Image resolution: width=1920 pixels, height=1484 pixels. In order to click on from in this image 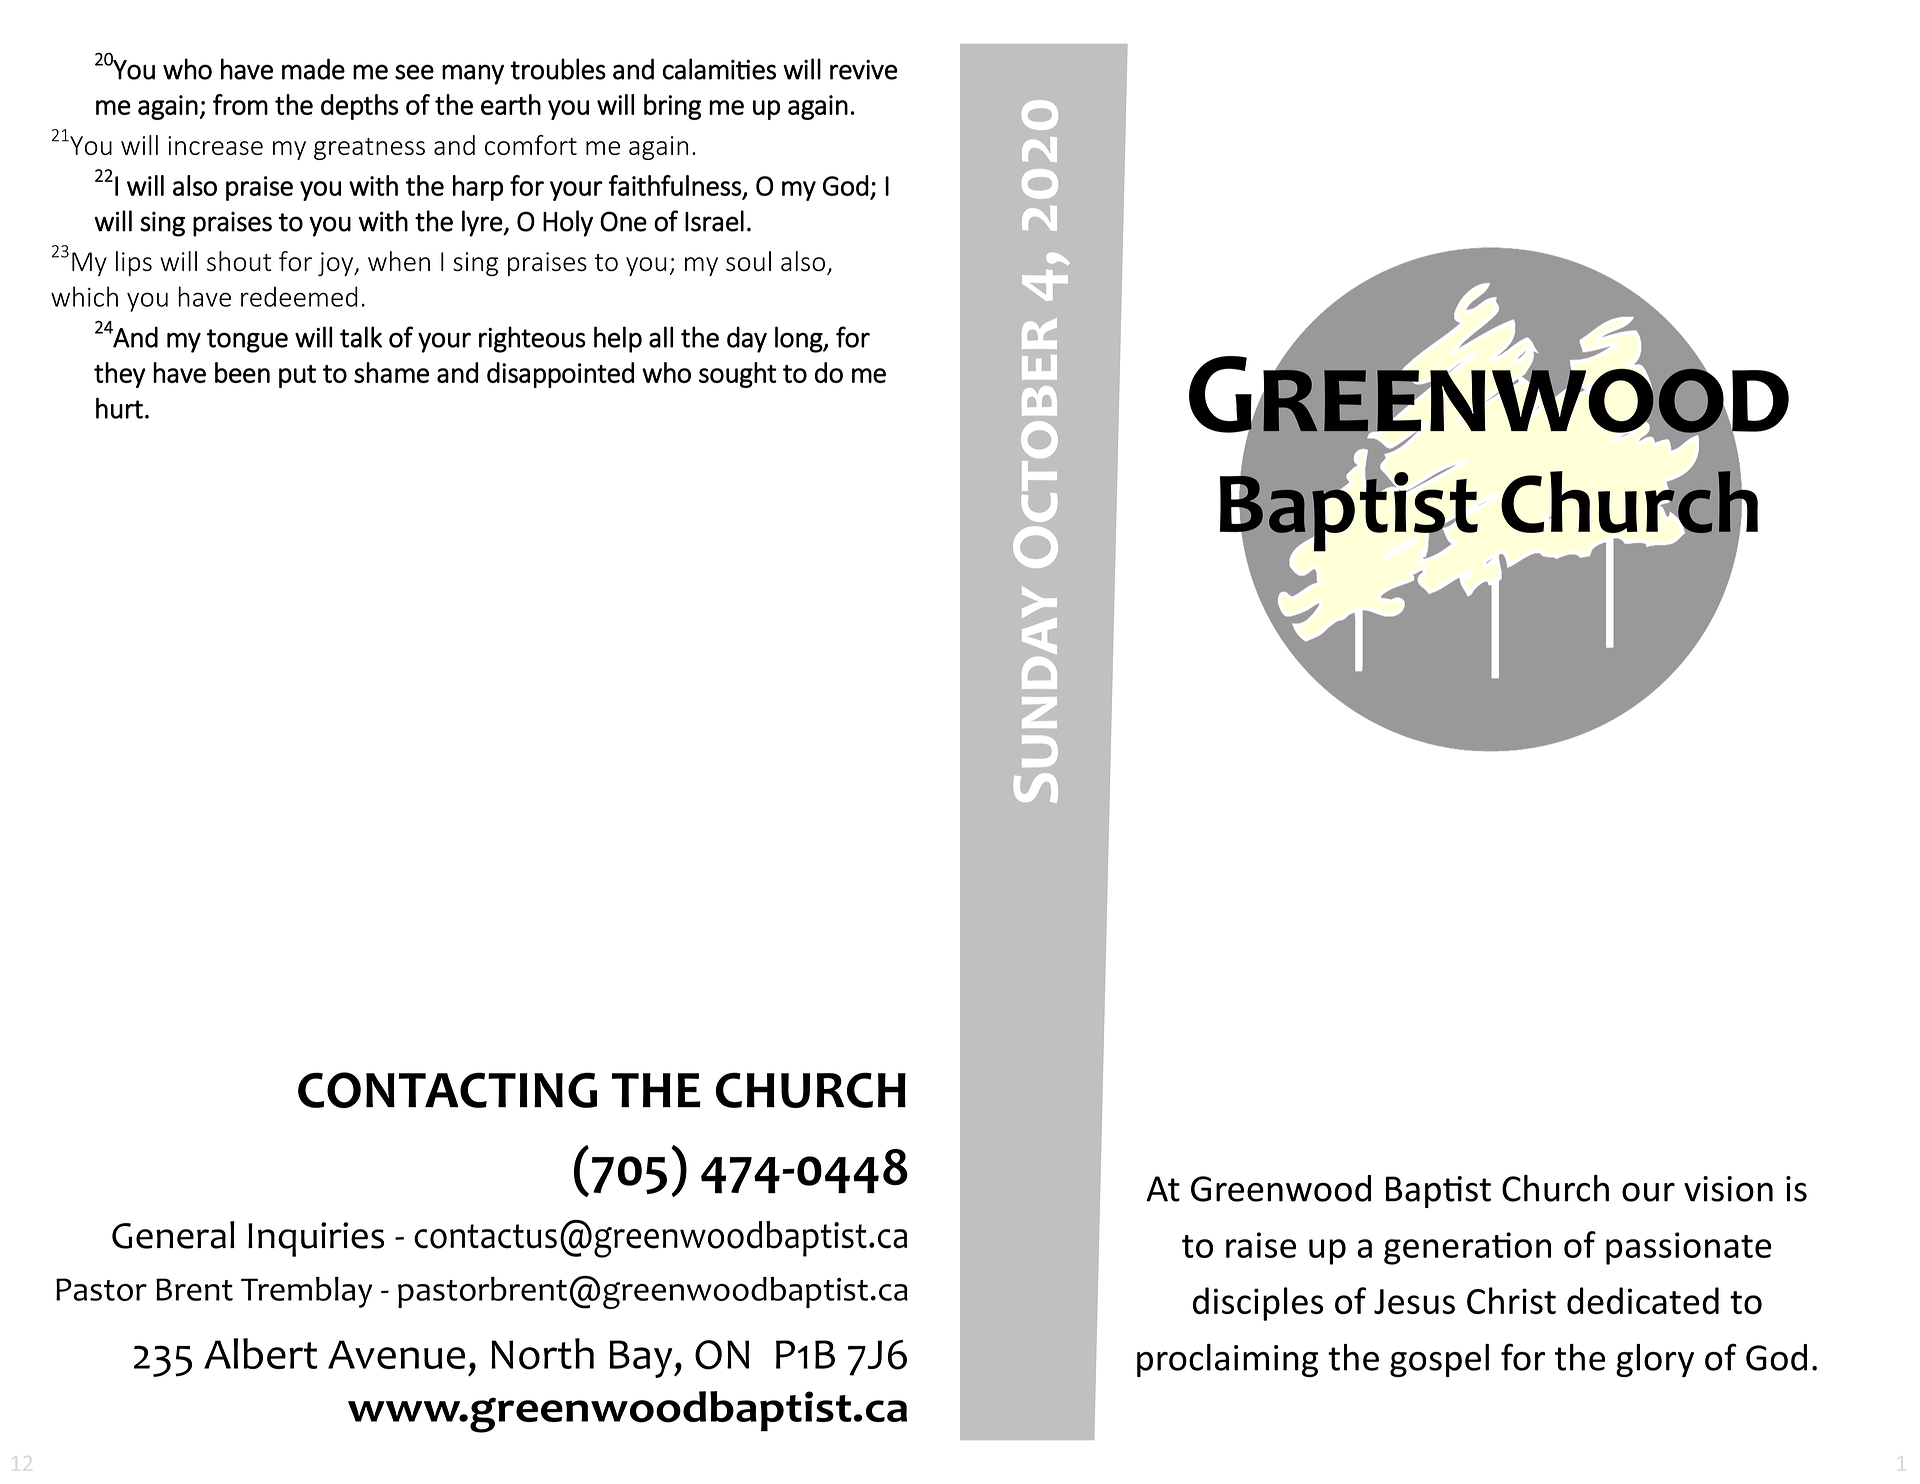, I will do `click(240, 104)`.
